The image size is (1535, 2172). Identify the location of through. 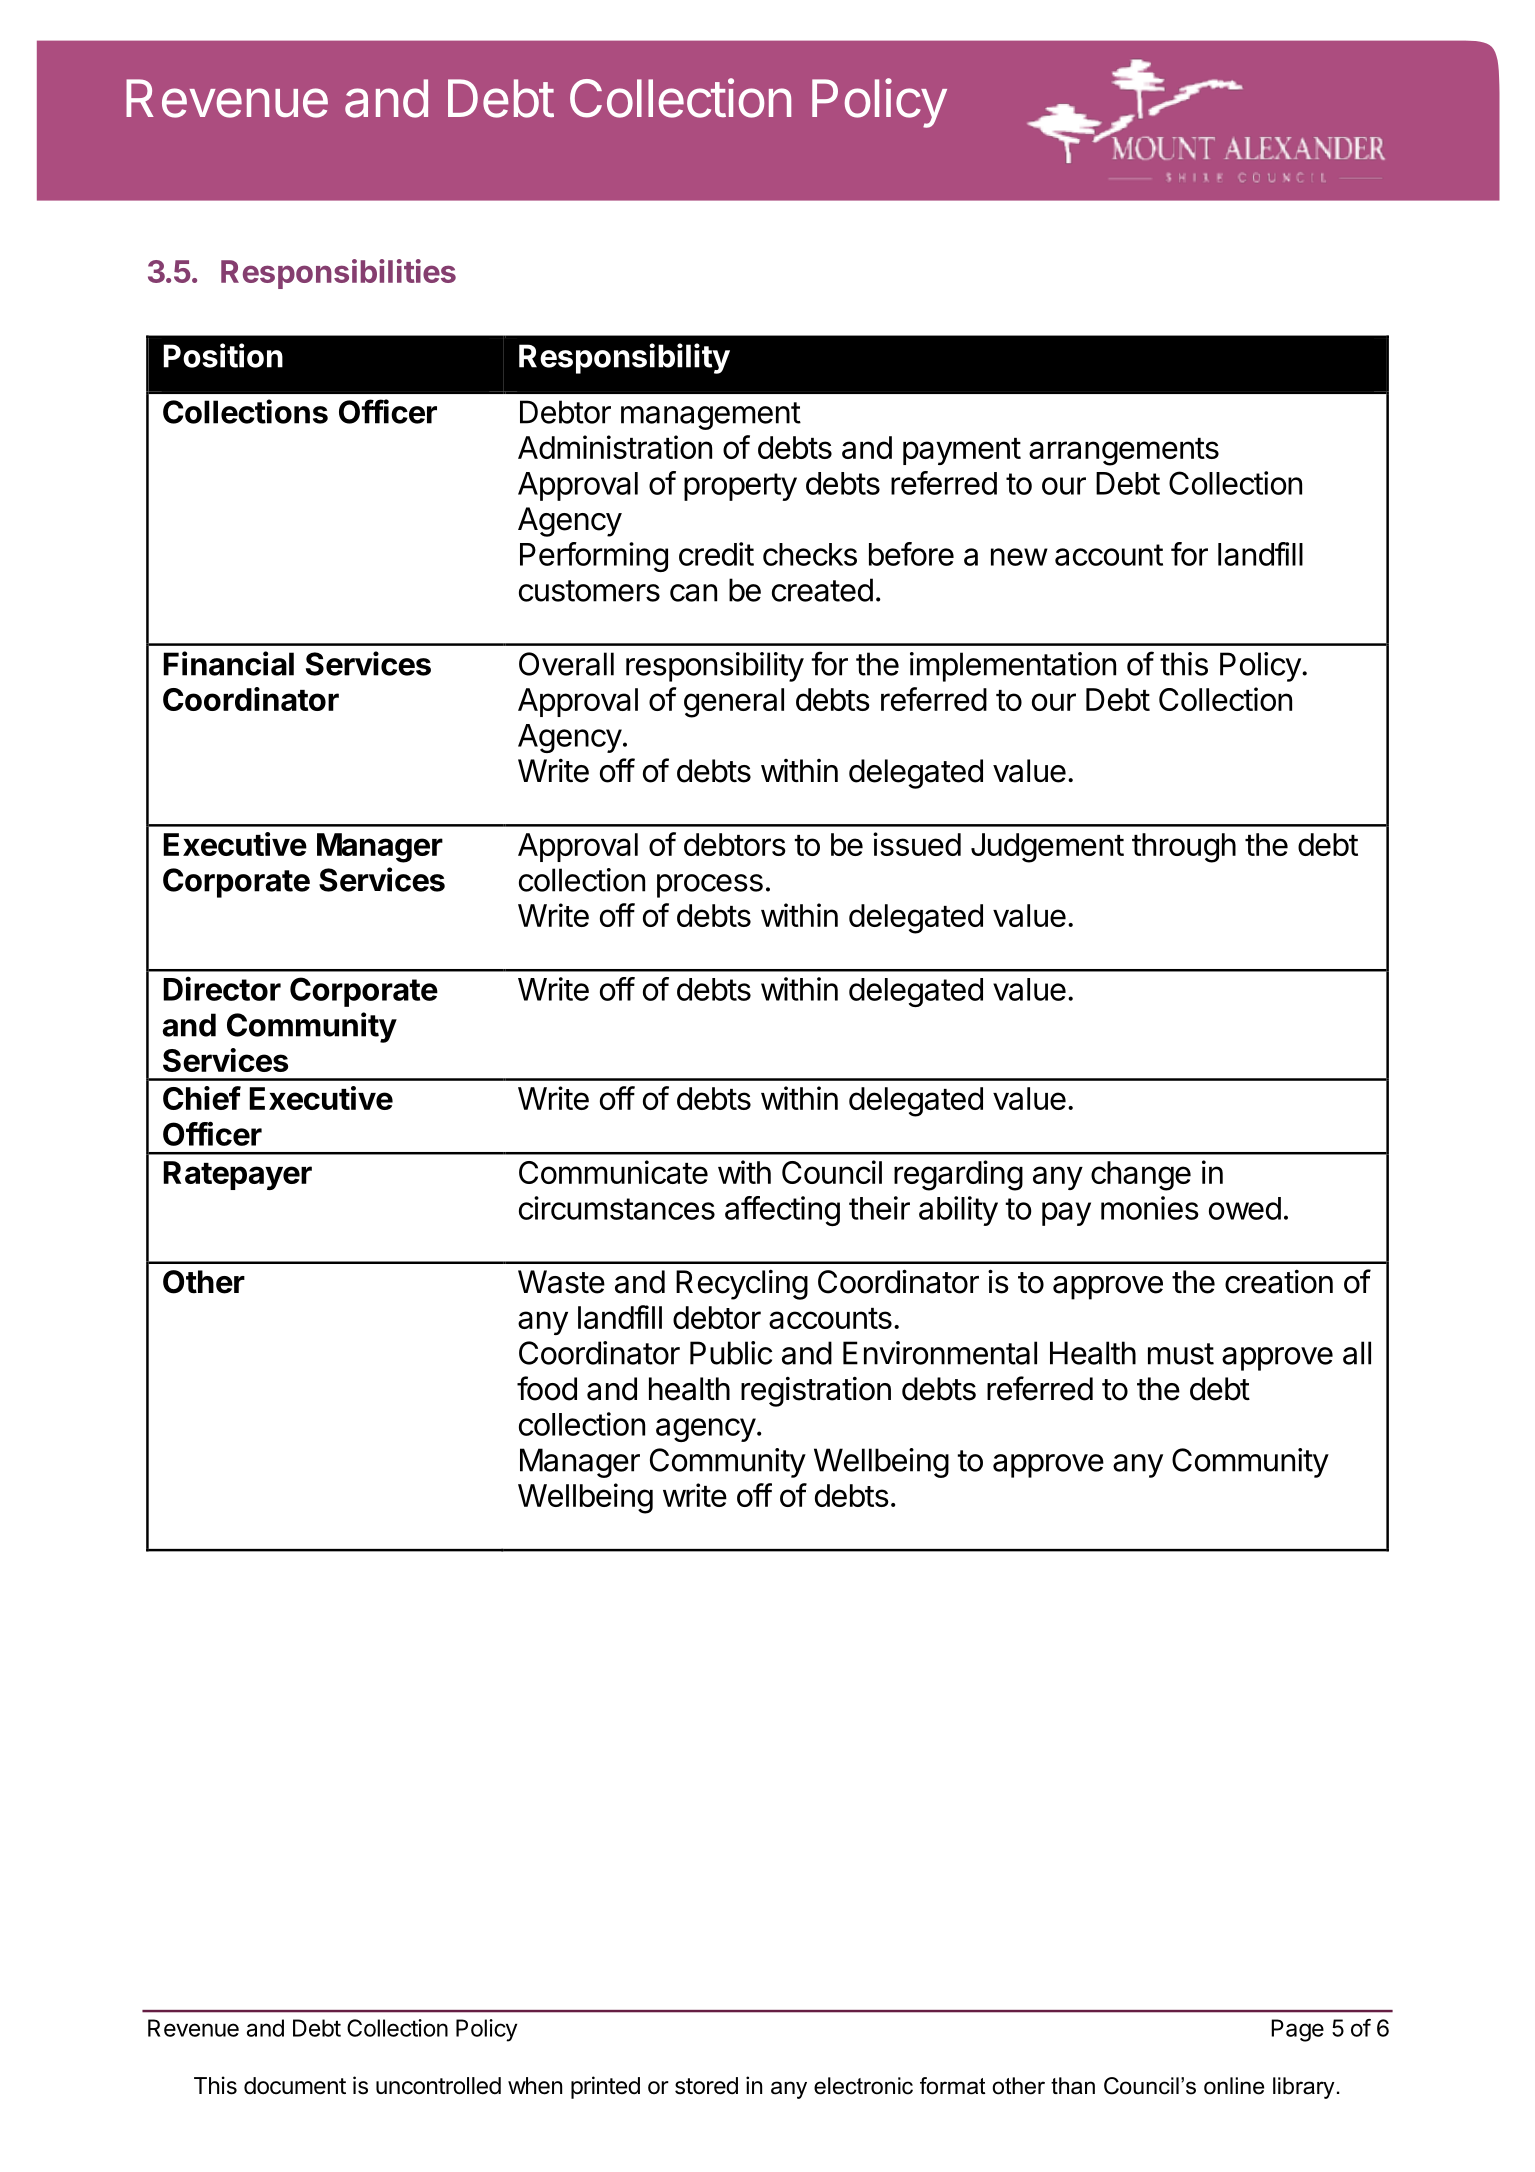
(1184, 848).
